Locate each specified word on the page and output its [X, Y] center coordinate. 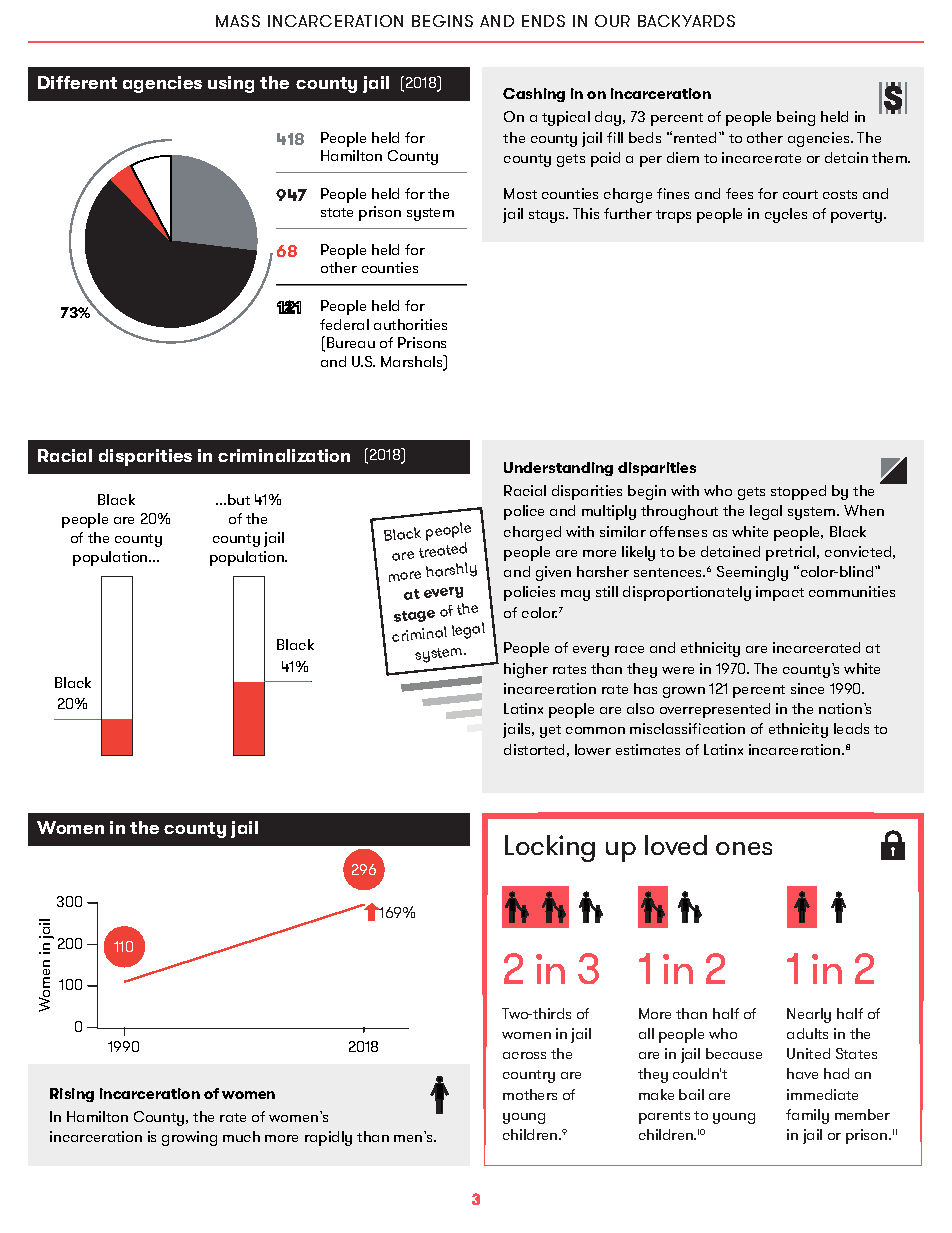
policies [529, 593]
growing [189, 1138]
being [796, 118]
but [239, 499]
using [231, 84]
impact [780, 593]
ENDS [543, 21]
